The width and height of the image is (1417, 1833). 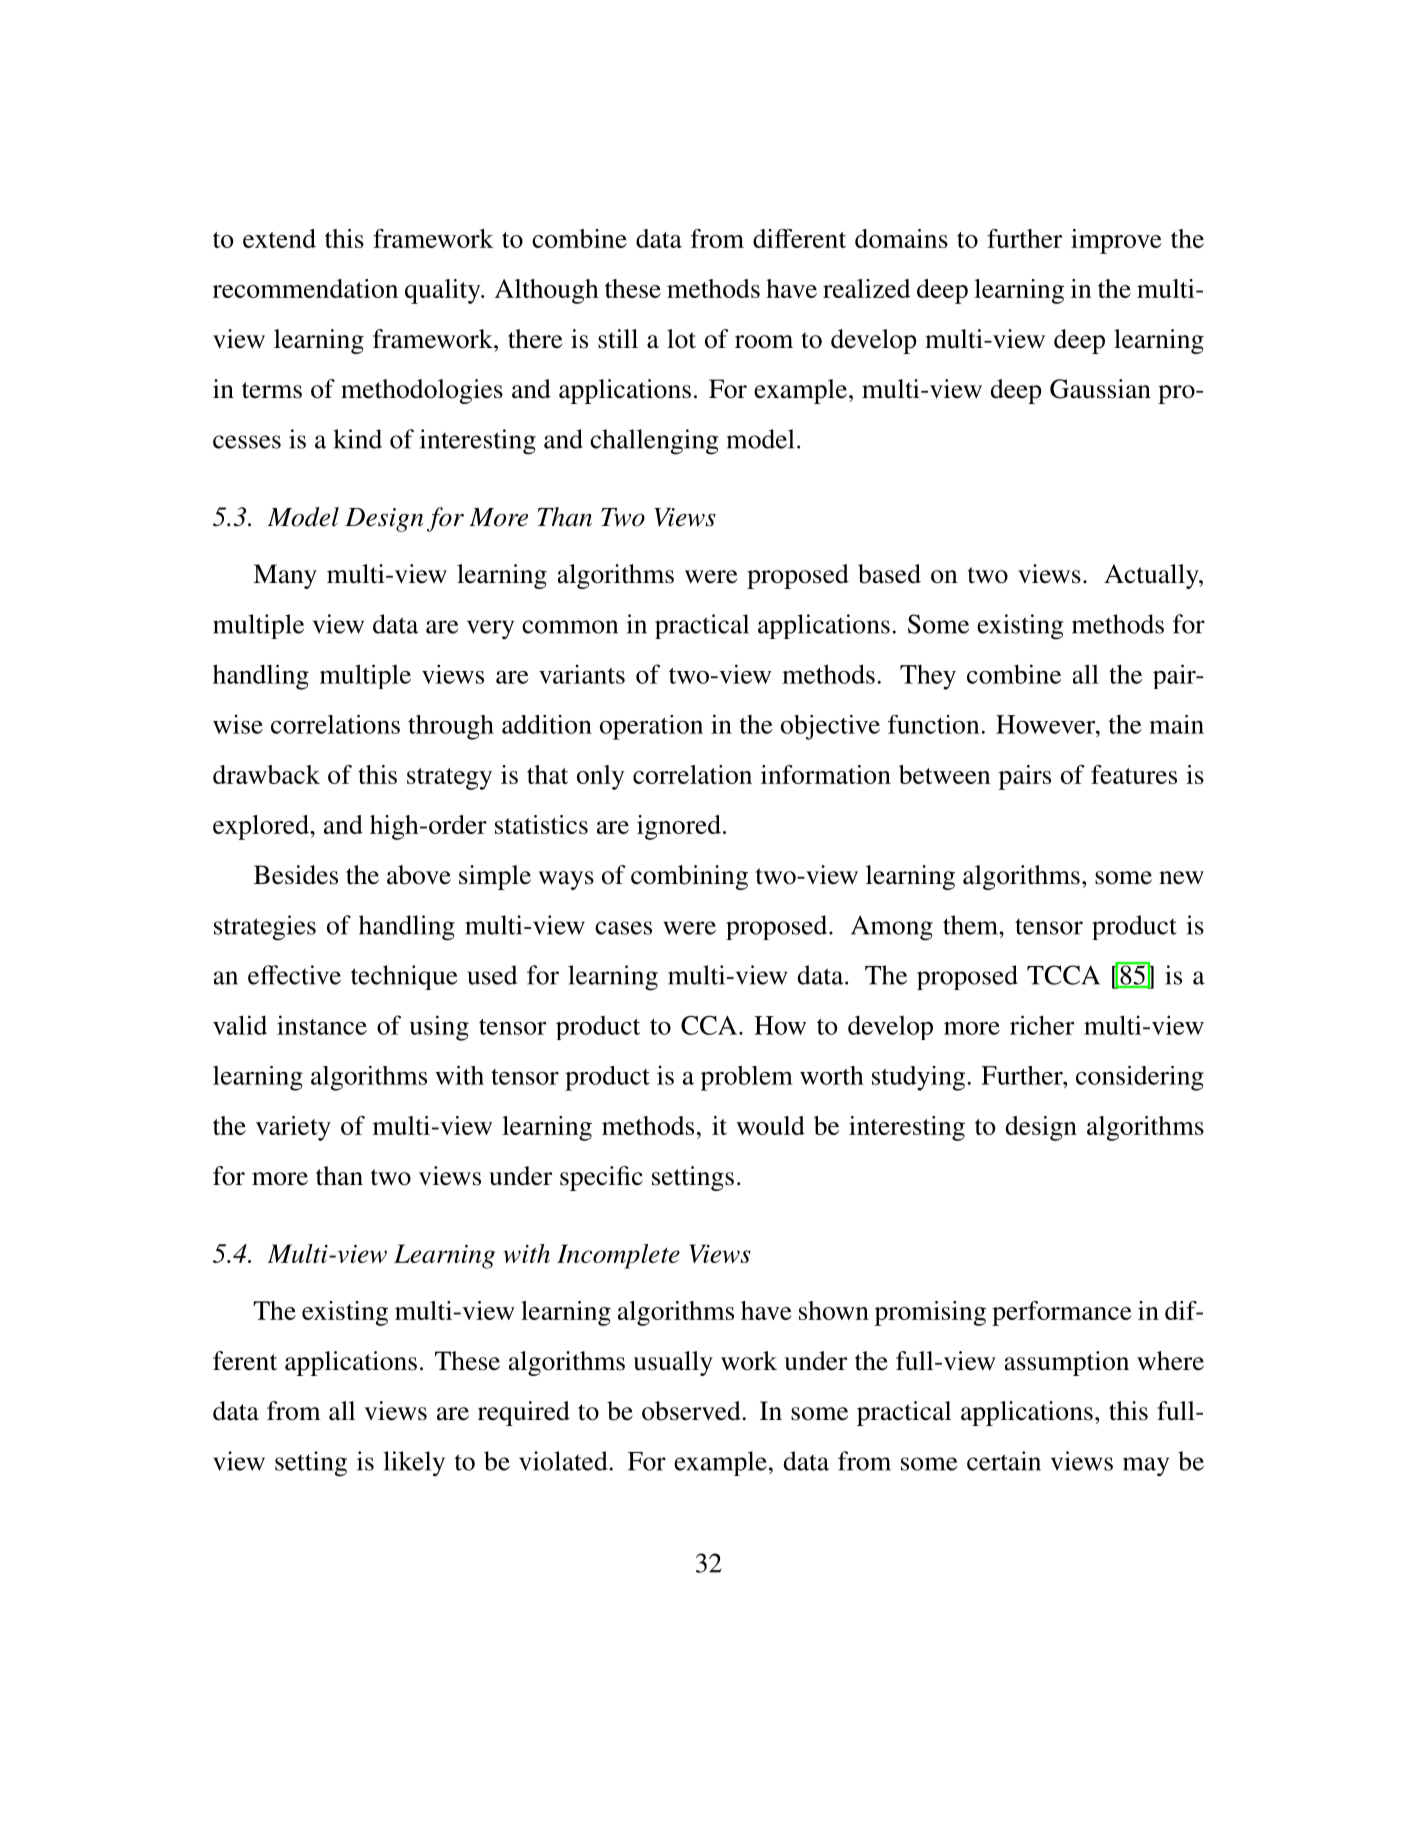 What do you see at coordinates (889, 574) in the image?
I see `based` at bounding box center [889, 574].
